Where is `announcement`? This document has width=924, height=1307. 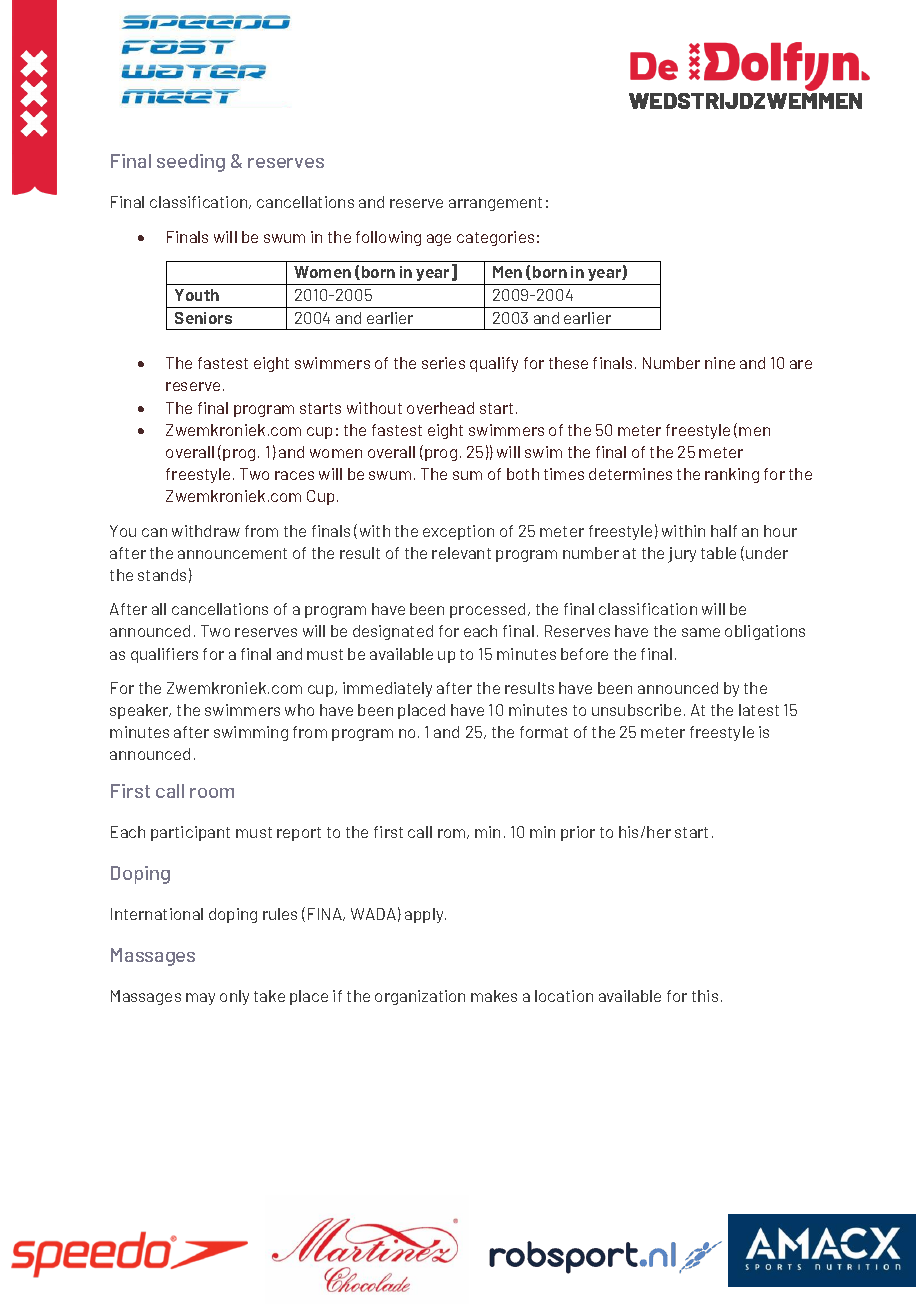 announcement is located at coordinates (232, 553).
